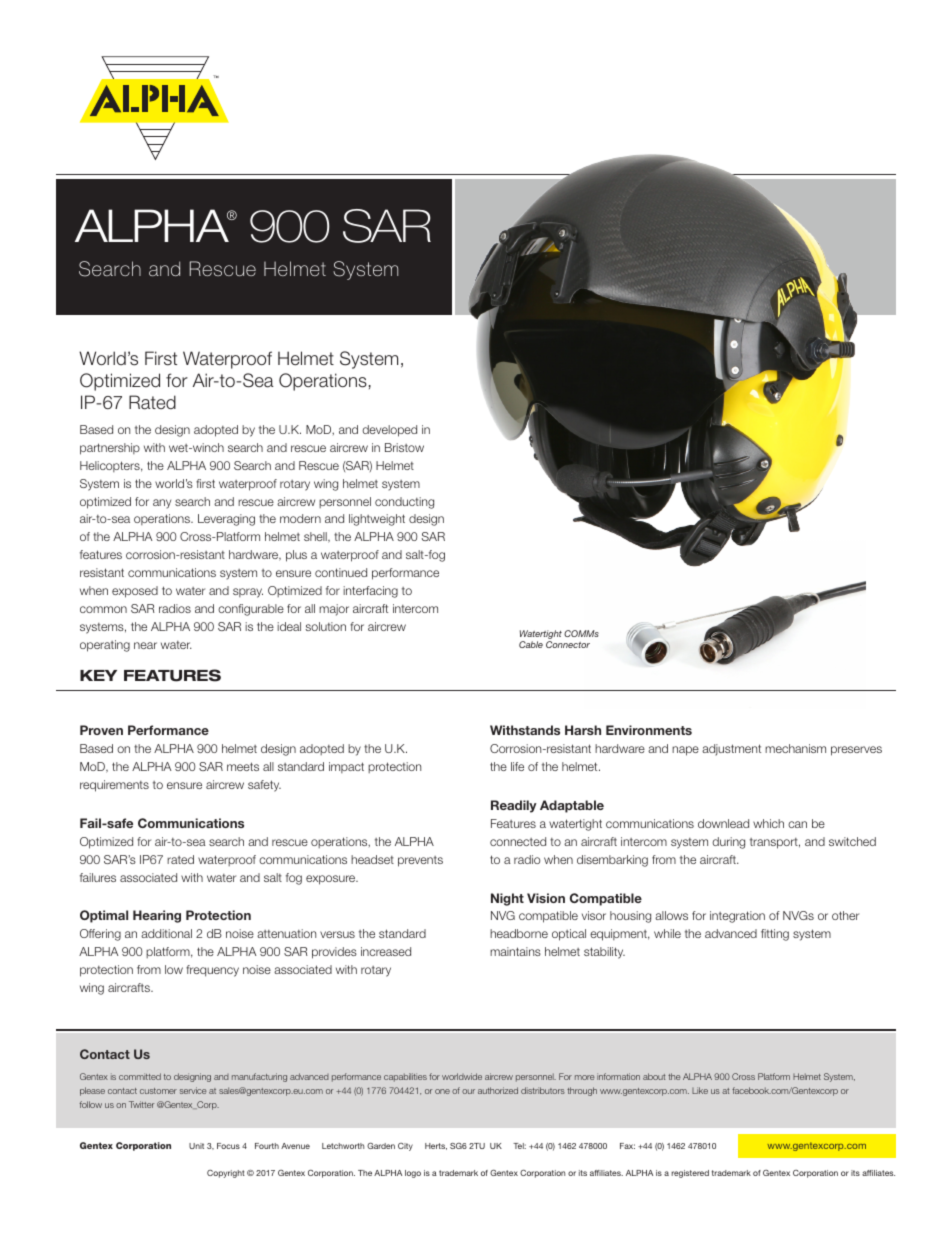  Describe the element at coordinates (795, 748) in the screenshot. I see `mechanism` at that location.
